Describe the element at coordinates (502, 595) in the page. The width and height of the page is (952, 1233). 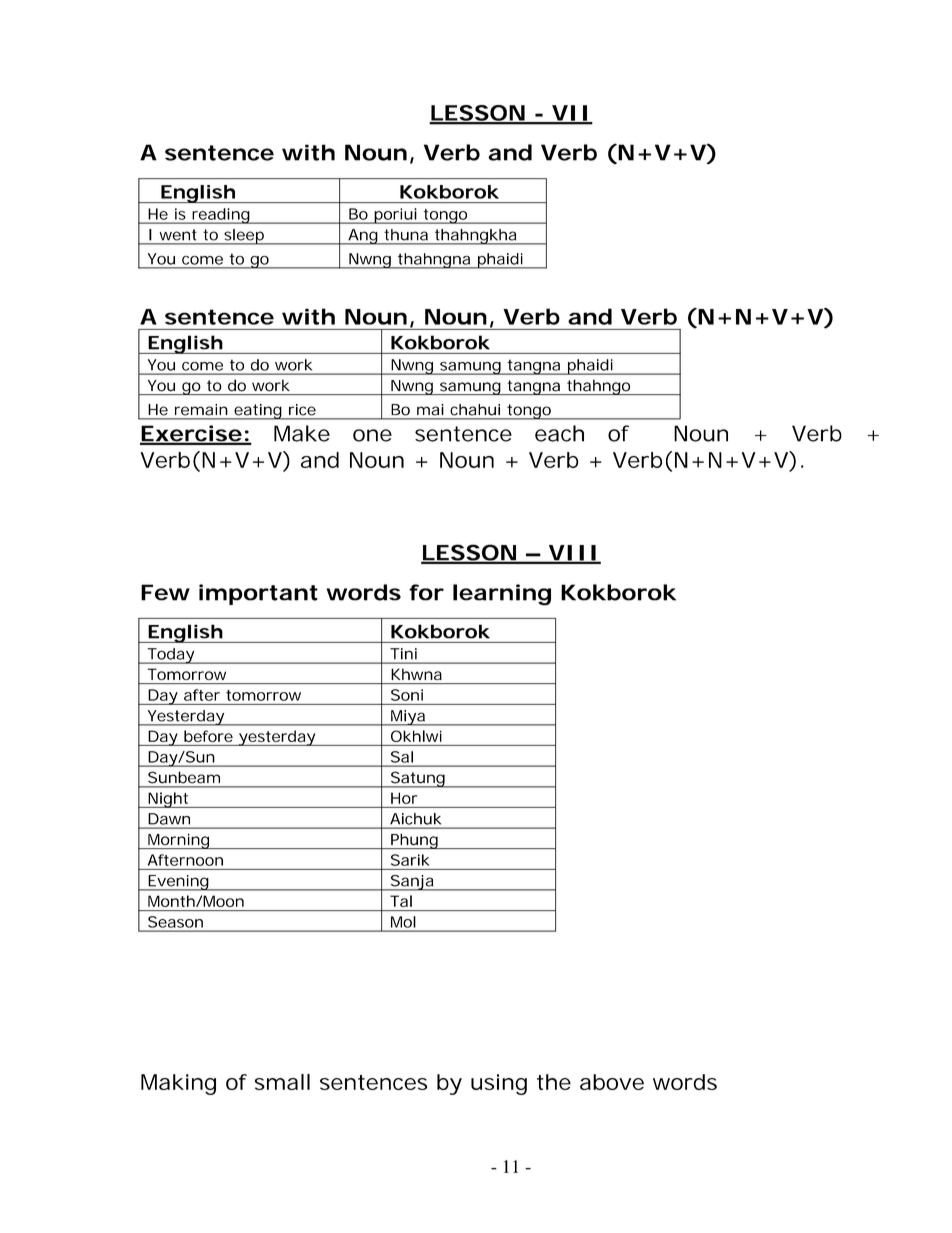
I see `learning` at that location.
